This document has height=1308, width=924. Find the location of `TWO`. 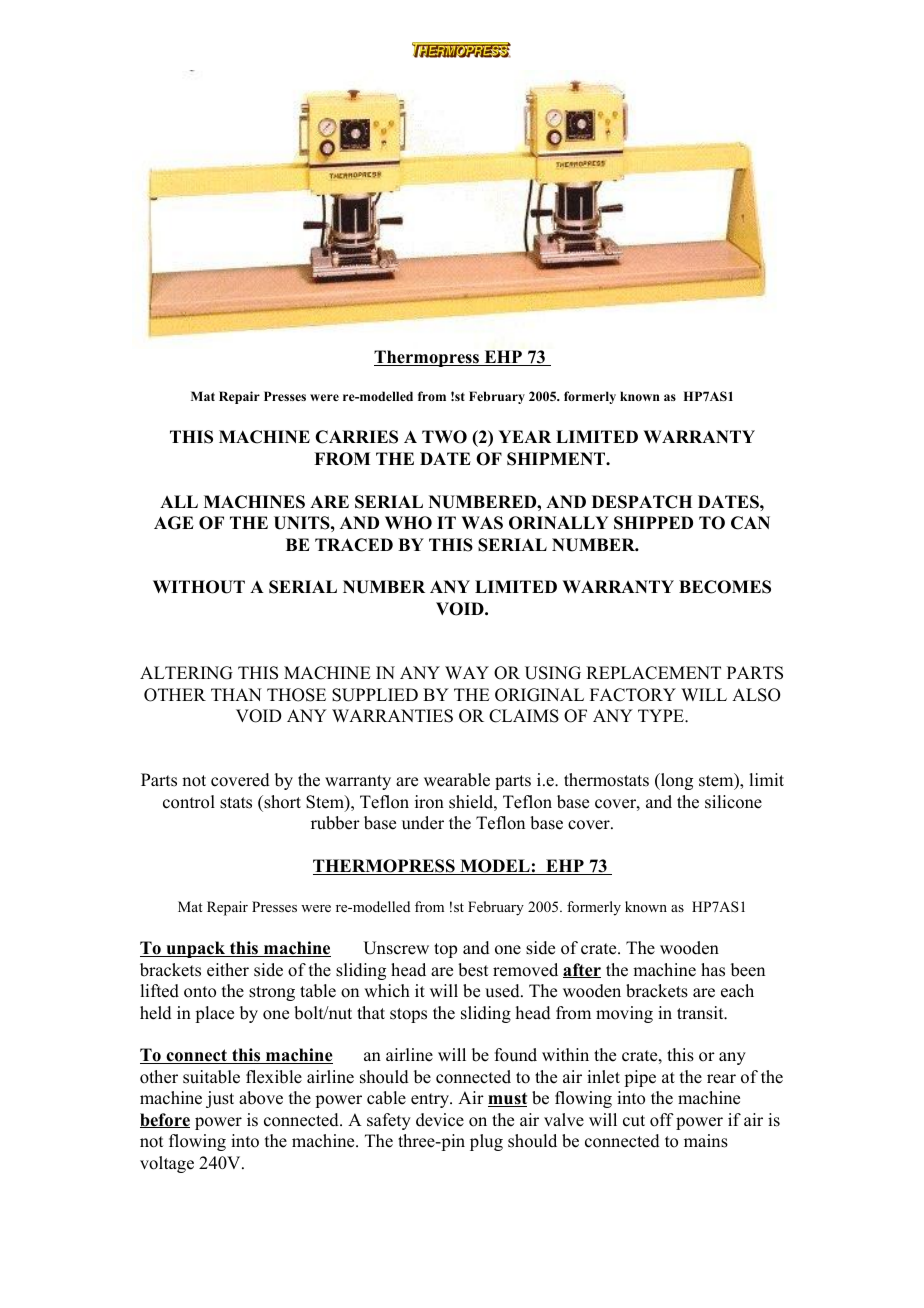

TWO is located at coordinates (444, 437).
